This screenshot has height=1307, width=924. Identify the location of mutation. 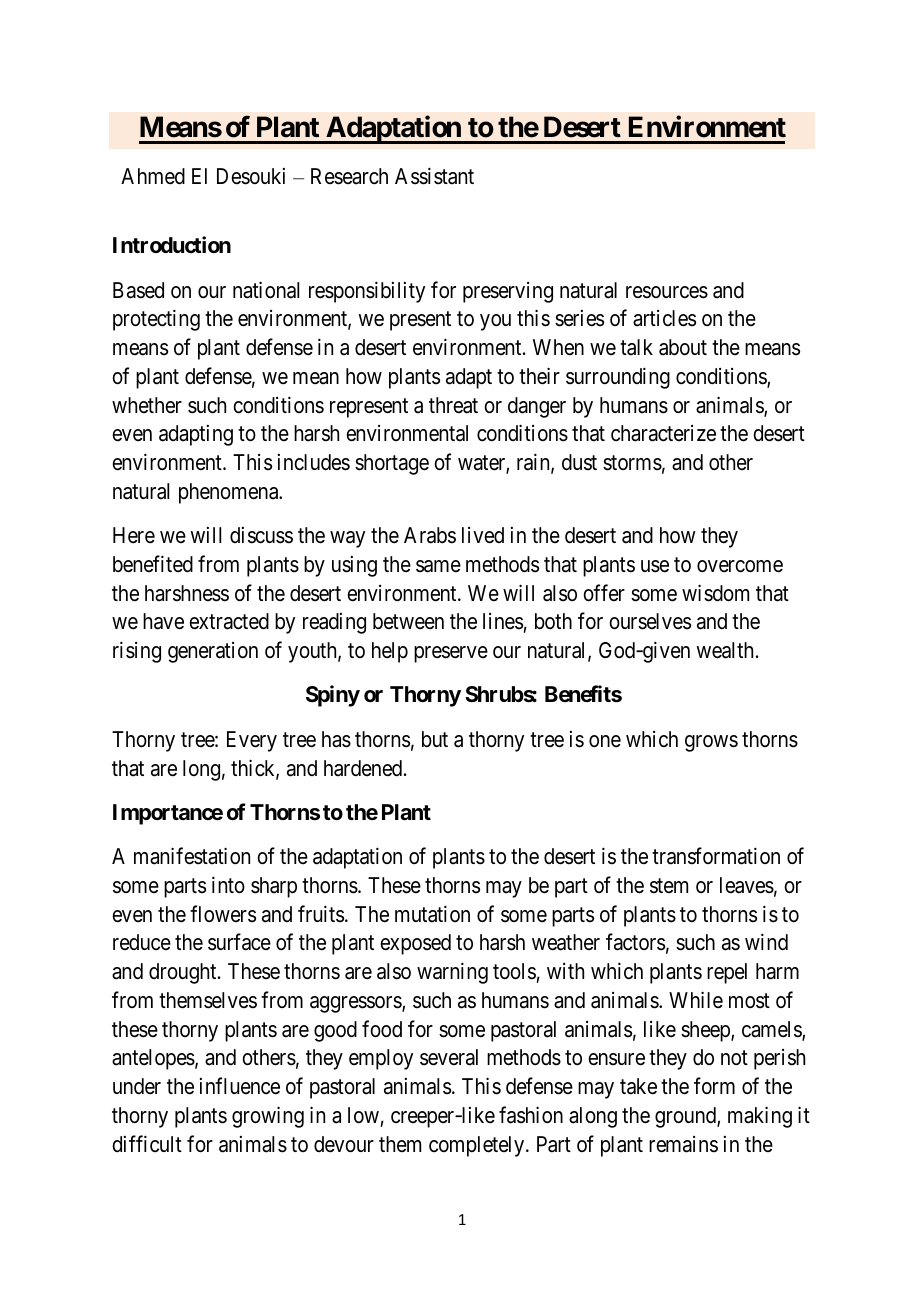
(432, 914).
